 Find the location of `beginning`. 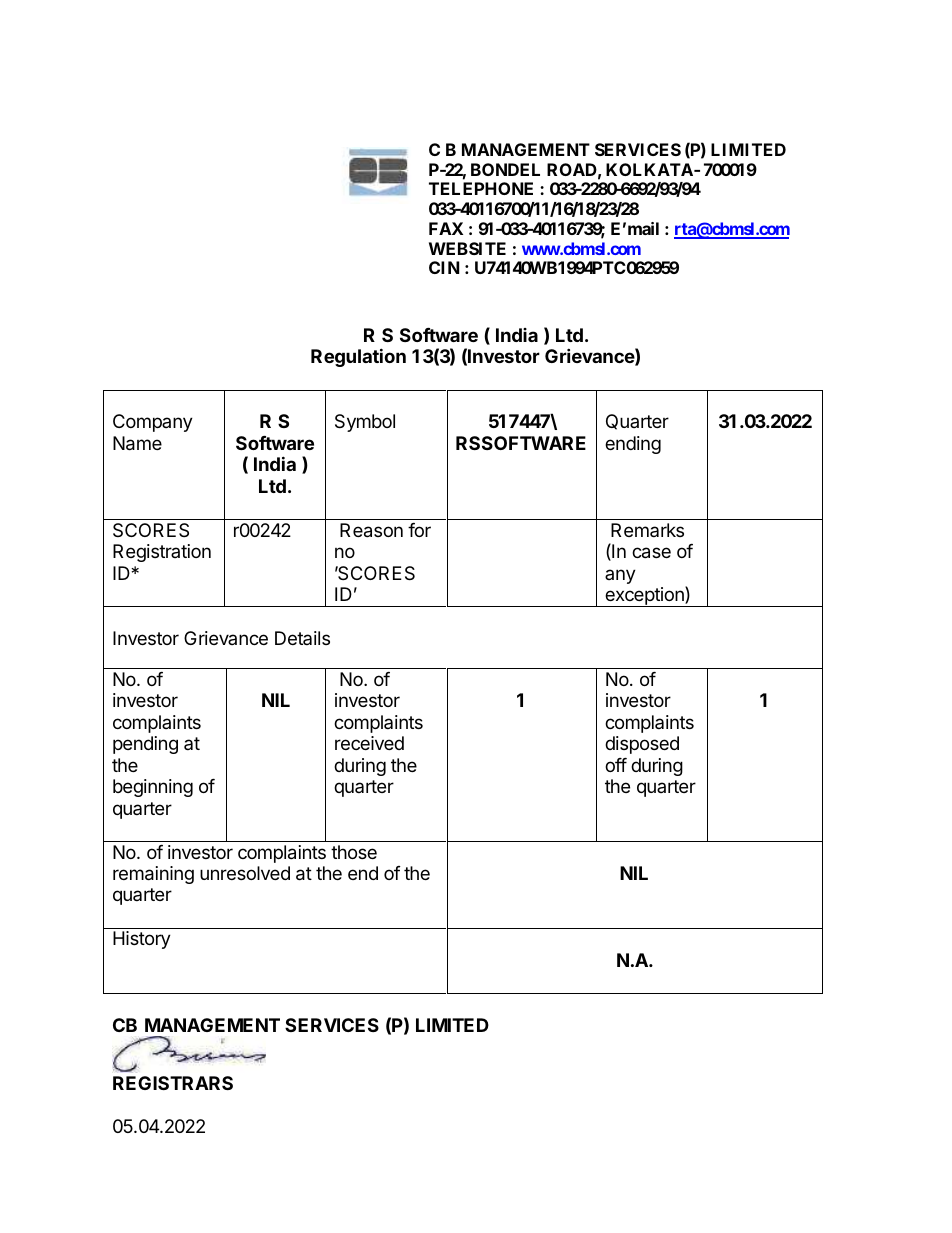

beginning is located at coordinates (153, 788).
